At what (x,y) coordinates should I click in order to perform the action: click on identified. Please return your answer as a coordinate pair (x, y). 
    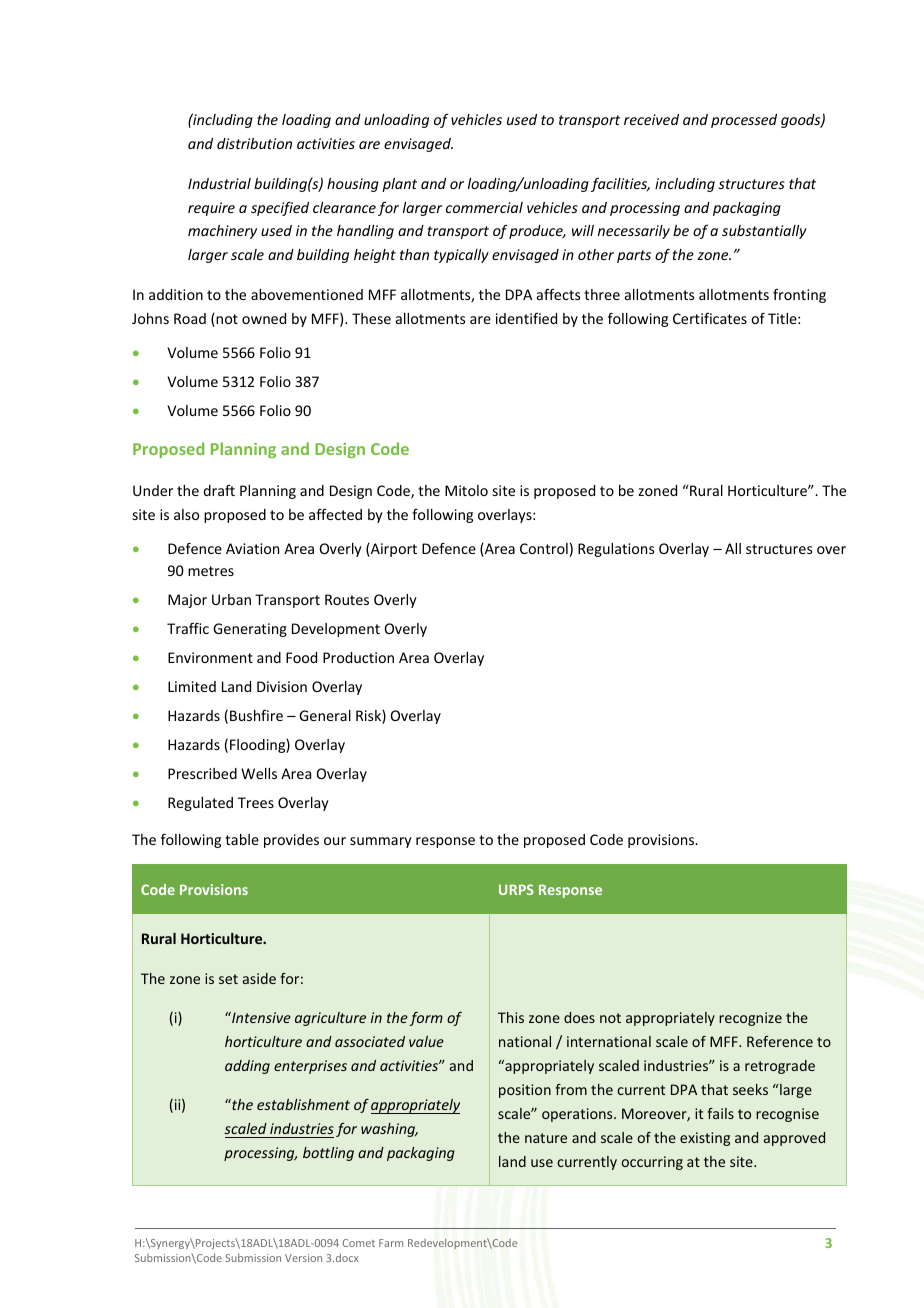
    Looking at the image, I should click on (526, 318).
